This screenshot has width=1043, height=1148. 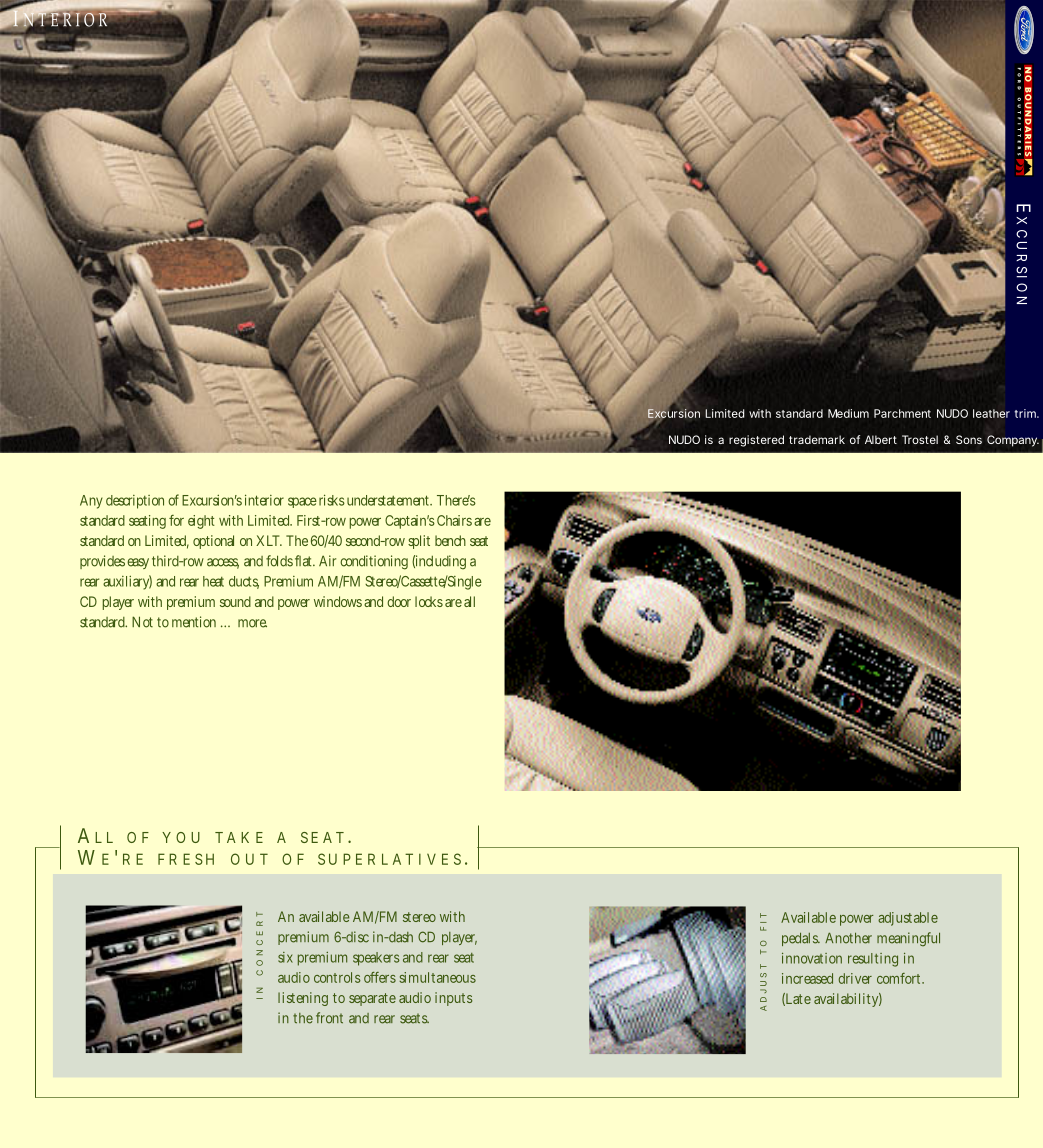 What do you see at coordinates (900, 978) in the screenshot?
I see `comfort` at bounding box center [900, 978].
